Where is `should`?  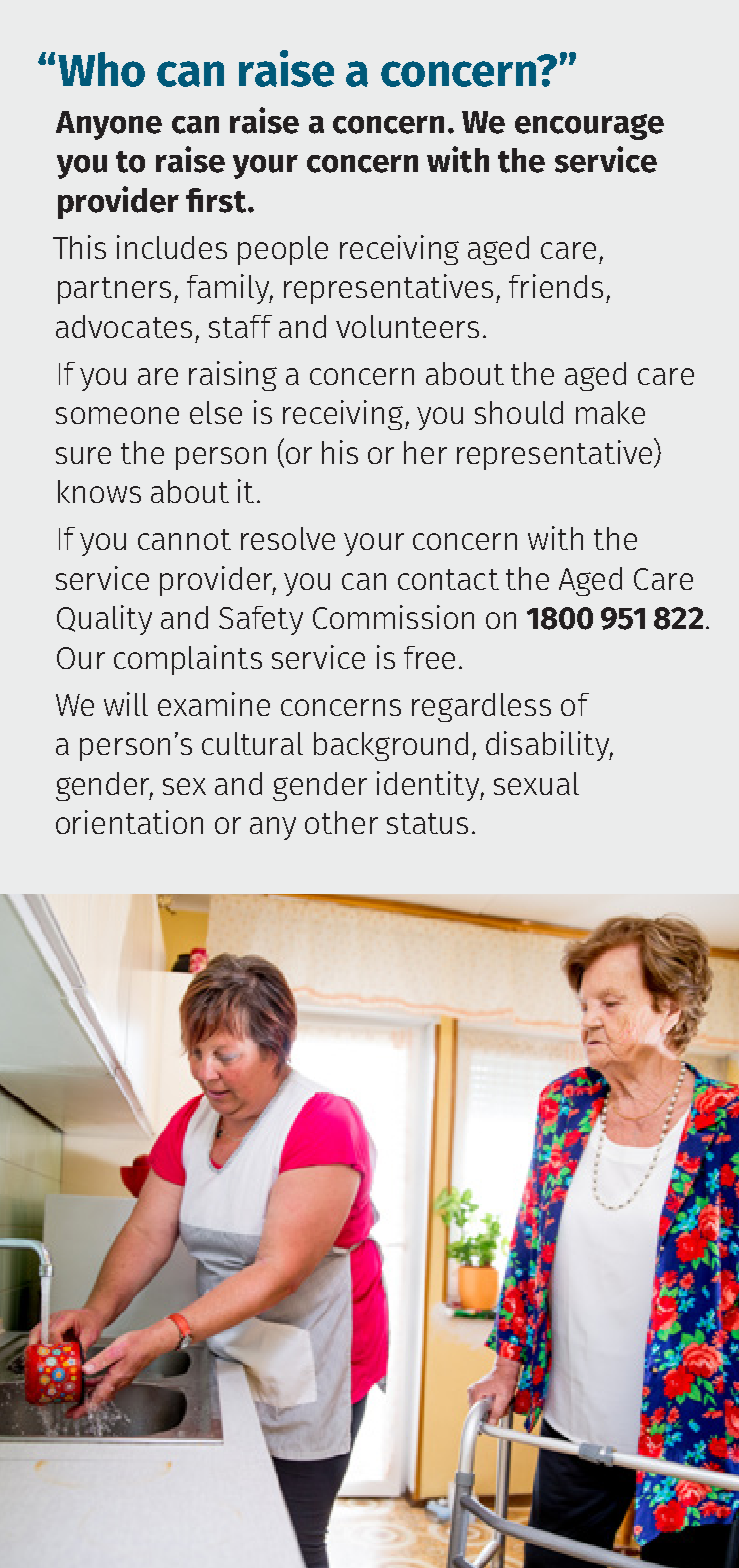
should is located at coordinates (519, 412).
